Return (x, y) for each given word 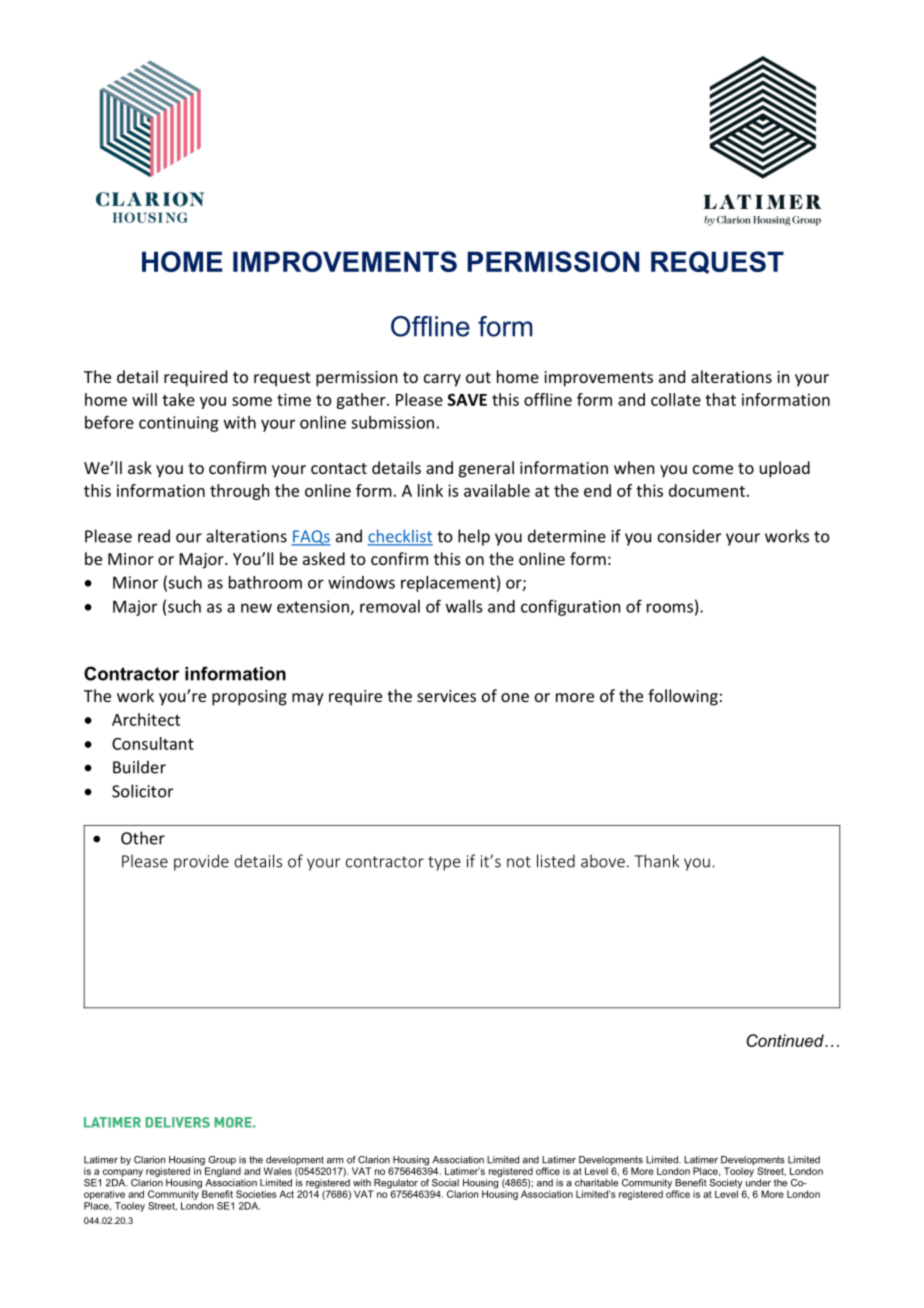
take (178, 399)
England (221, 1171)
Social (445, 1183)
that (720, 399)
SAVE (467, 400)
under (758, 1183)
